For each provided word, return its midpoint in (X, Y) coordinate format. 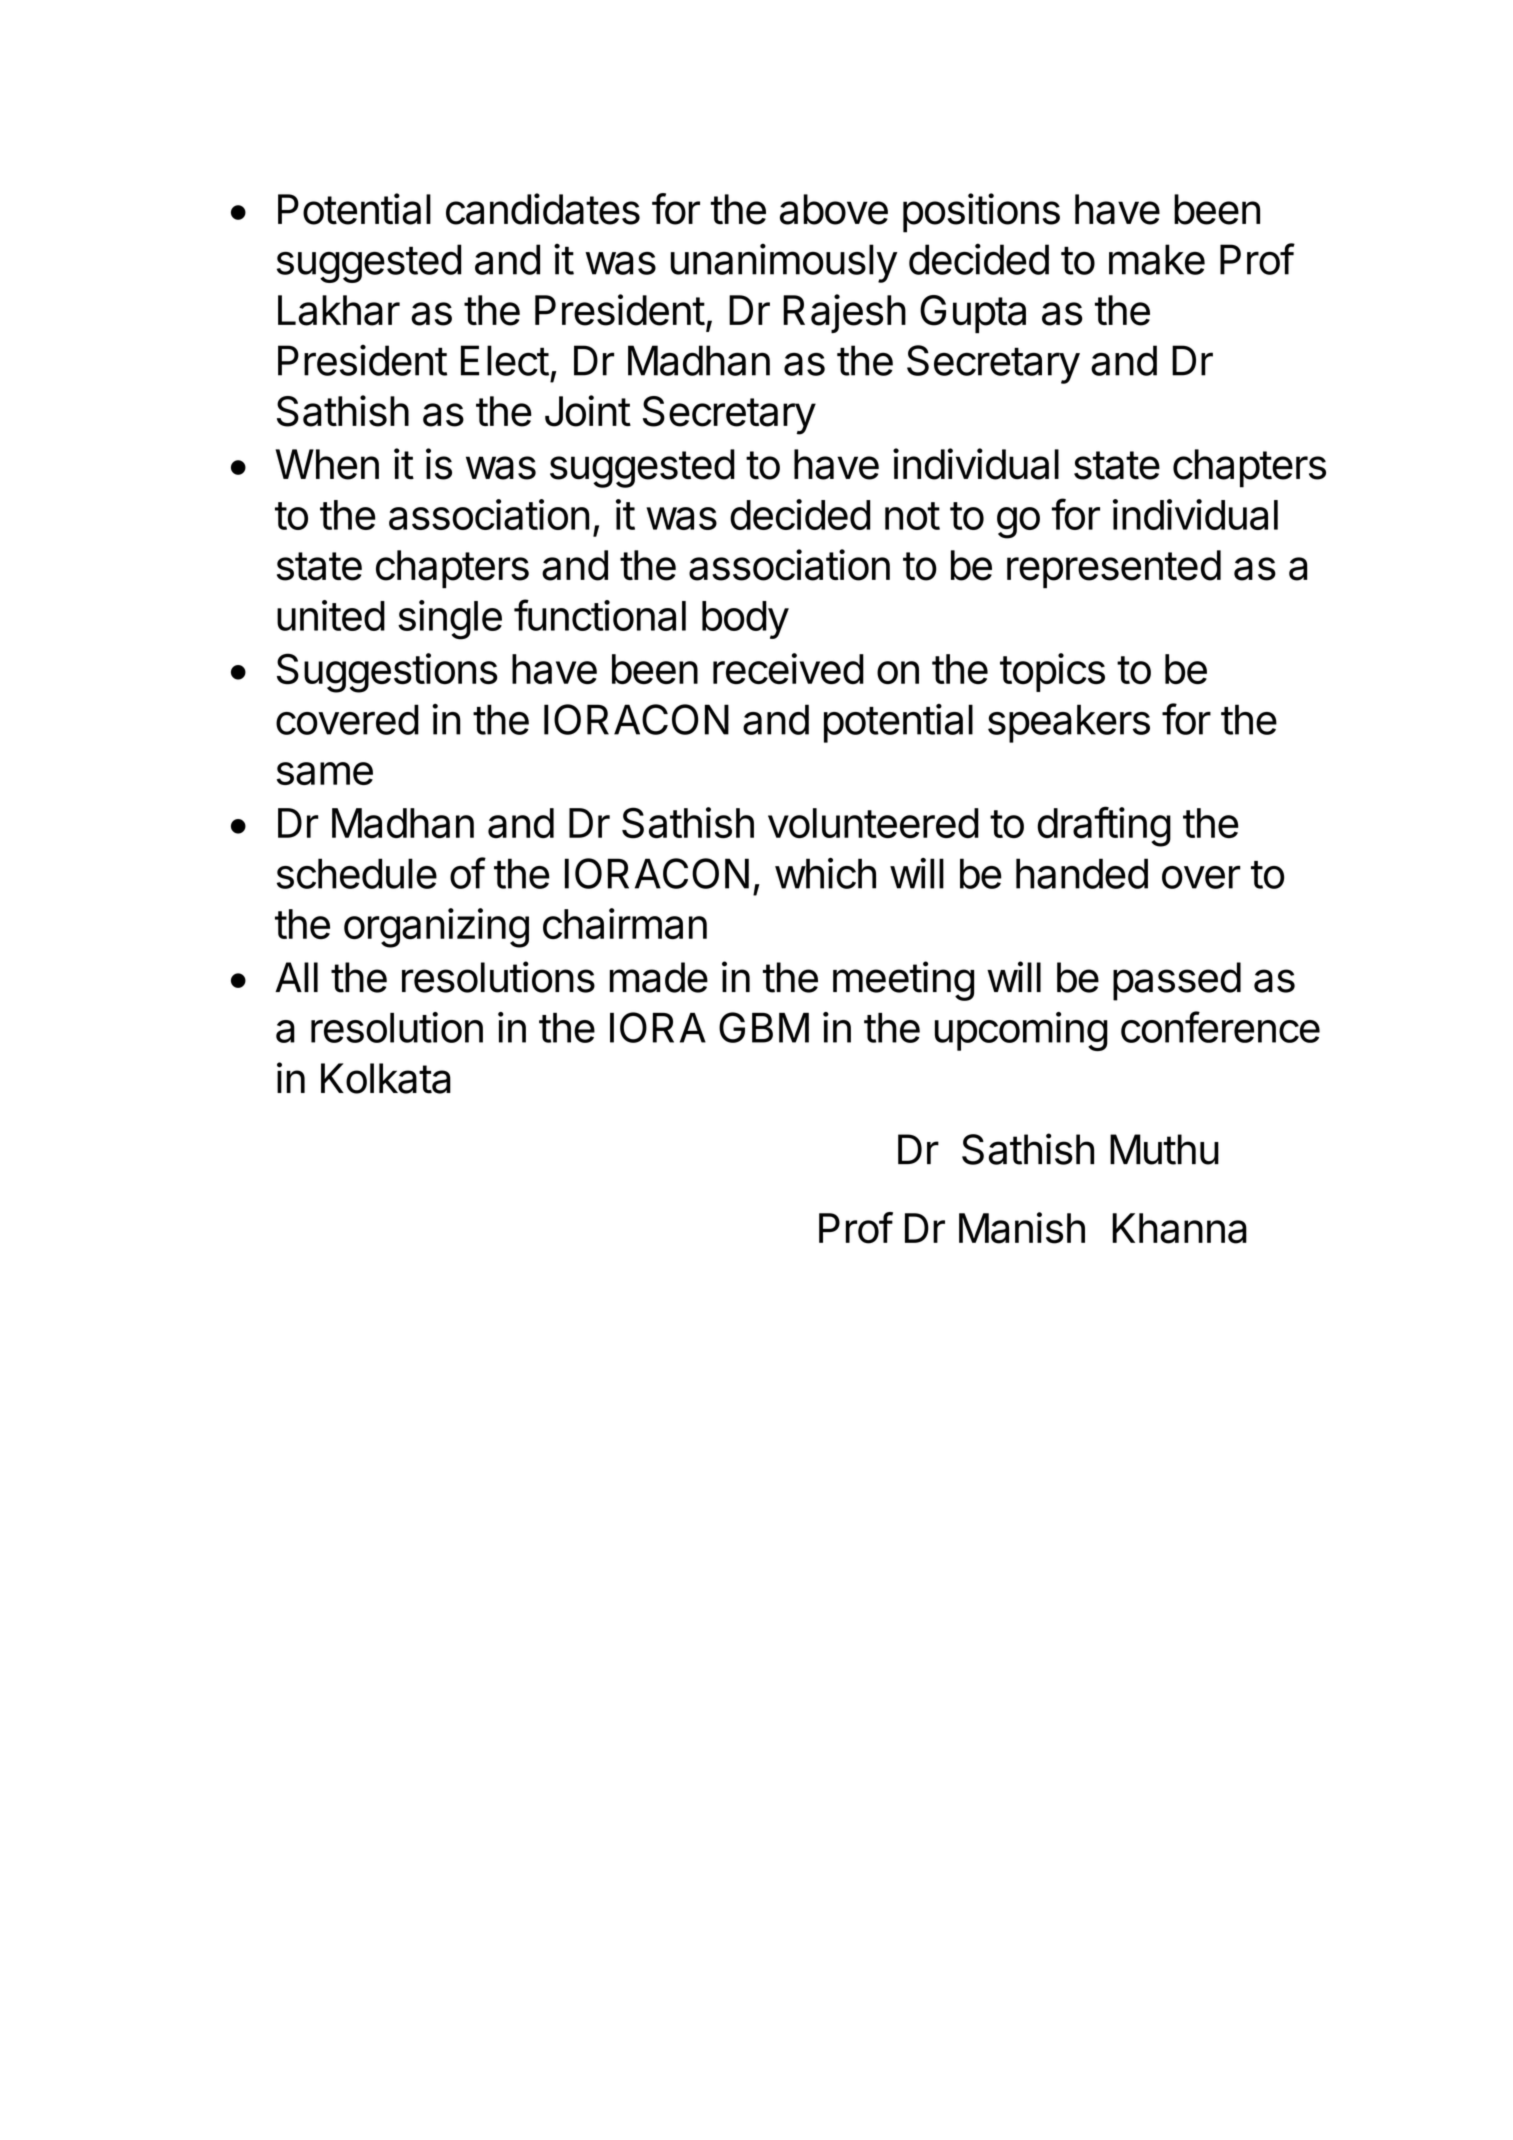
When (327, 464)
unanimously (784, 263)
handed (1082, 873)
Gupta (973, 314)
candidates (543, 209)
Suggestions (387, 673)
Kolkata (386, 1078)
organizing (436, 928)
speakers (1069, 723)
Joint (588, 411)
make (1157, 259)
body (745, 620)
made (659, 977)
